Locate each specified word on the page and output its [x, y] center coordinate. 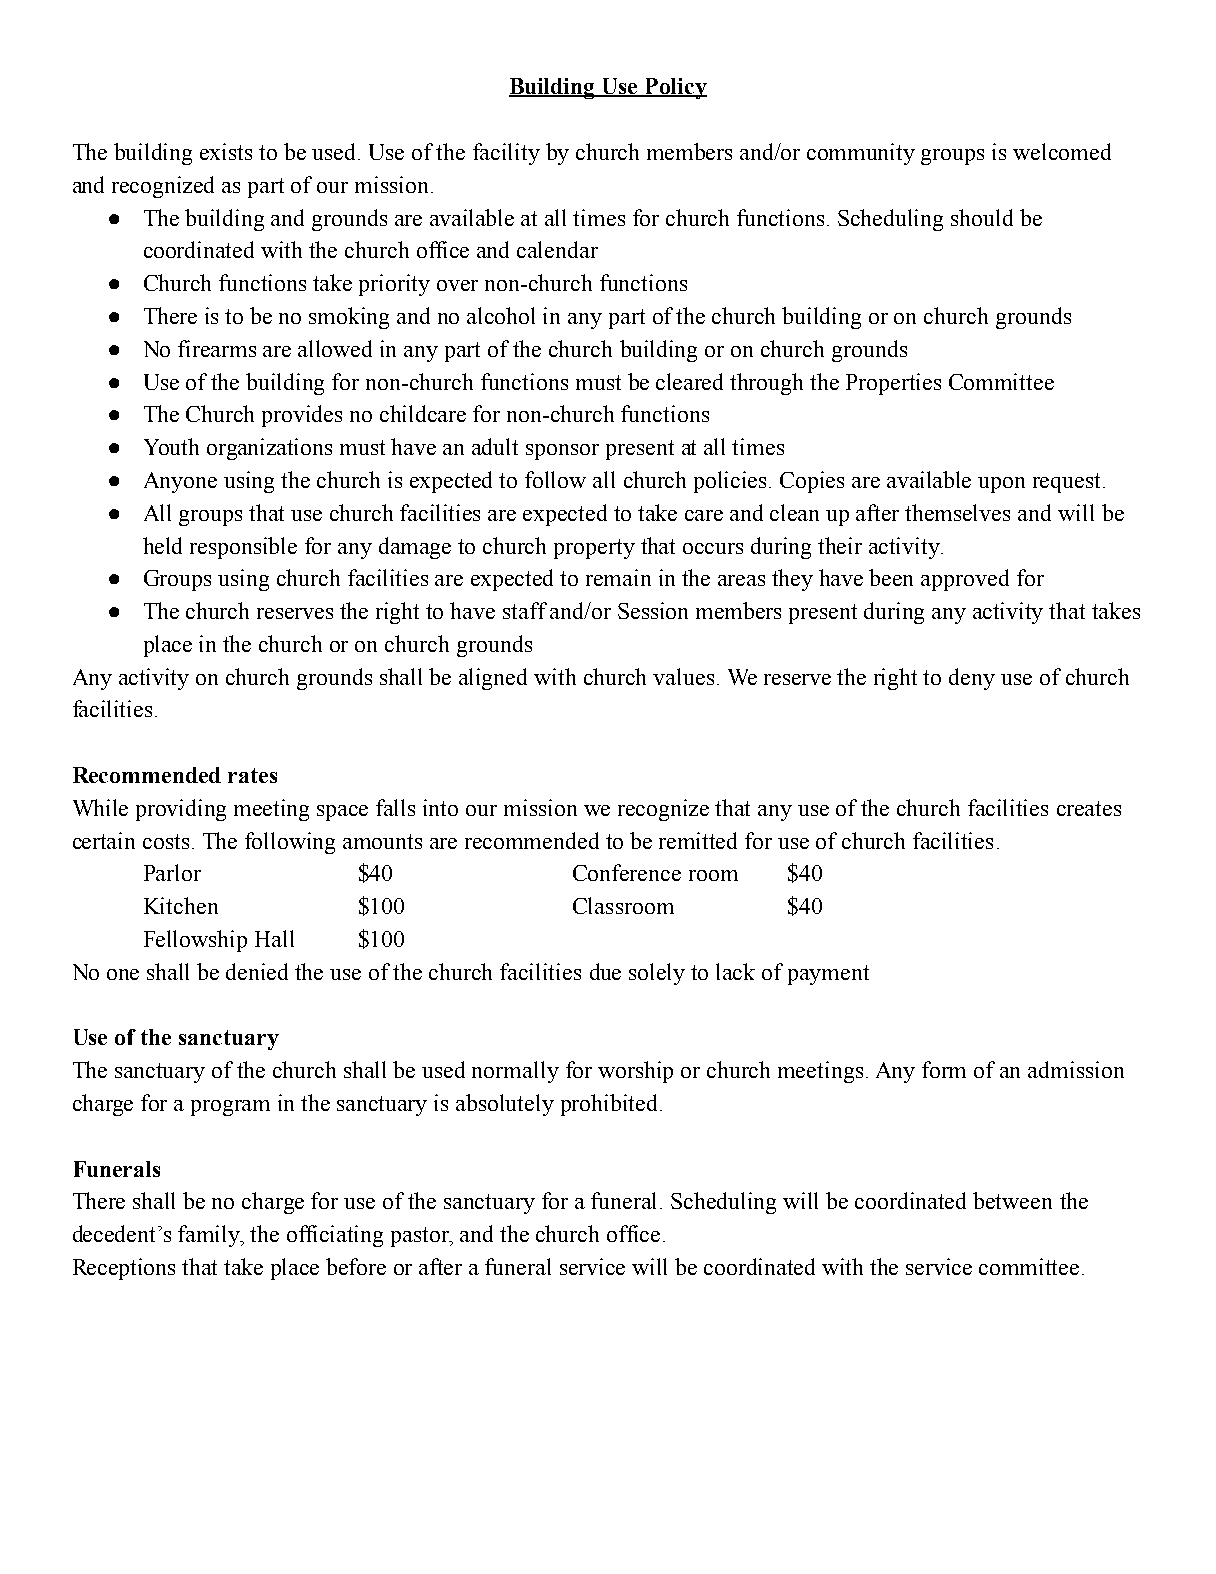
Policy [675, 88]
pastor [421, 1237]
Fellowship [195, 941]
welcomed [1062, 151]
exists [226, 151]
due [605, 971]
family [210, 1236]
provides [302, 416]
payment [828, 975]
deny [972, 679]
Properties [893, 384]
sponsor [562, 452]
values [683, 676]
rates [252, 775]
